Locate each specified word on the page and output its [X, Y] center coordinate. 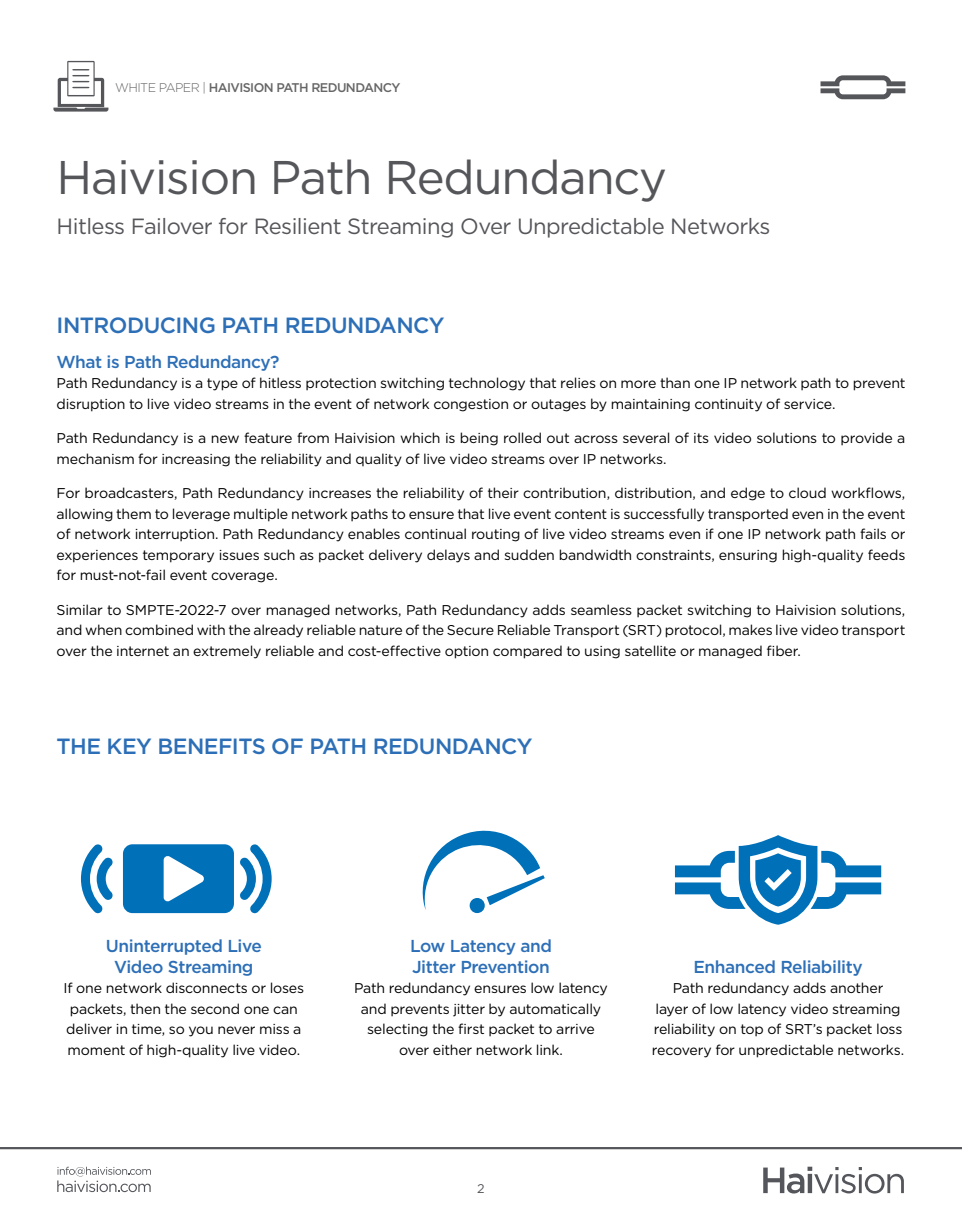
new [225, 439]
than [675, 382]
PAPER [179, 87]
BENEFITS [212, 746]
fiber [783, 650]
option [466, 652]
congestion [471, 405]
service [809, 404]
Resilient [298, 226]
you [201, 1031]
